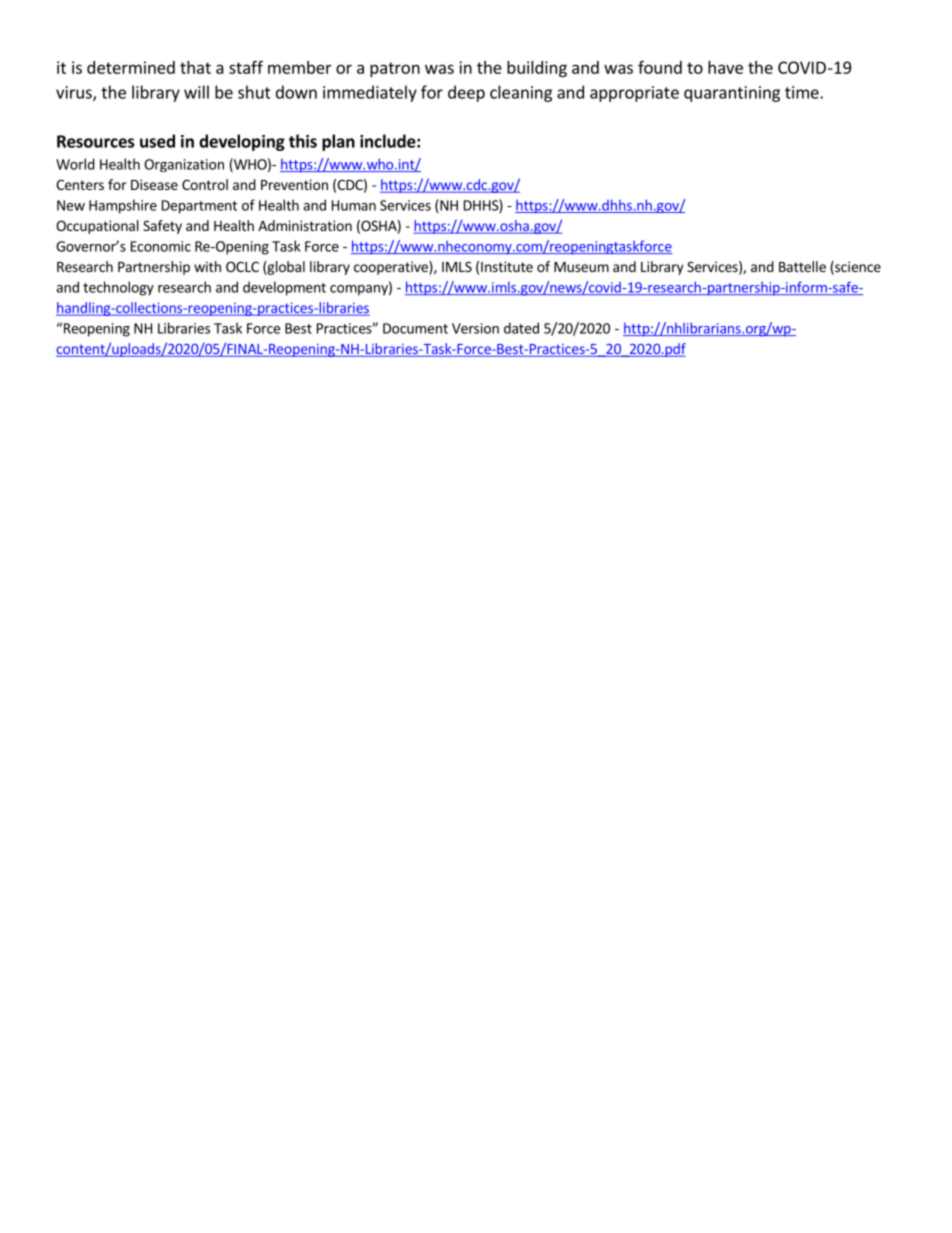  Describe the element at coordinates (354, 205) in the image. I see `Human` at that location.
